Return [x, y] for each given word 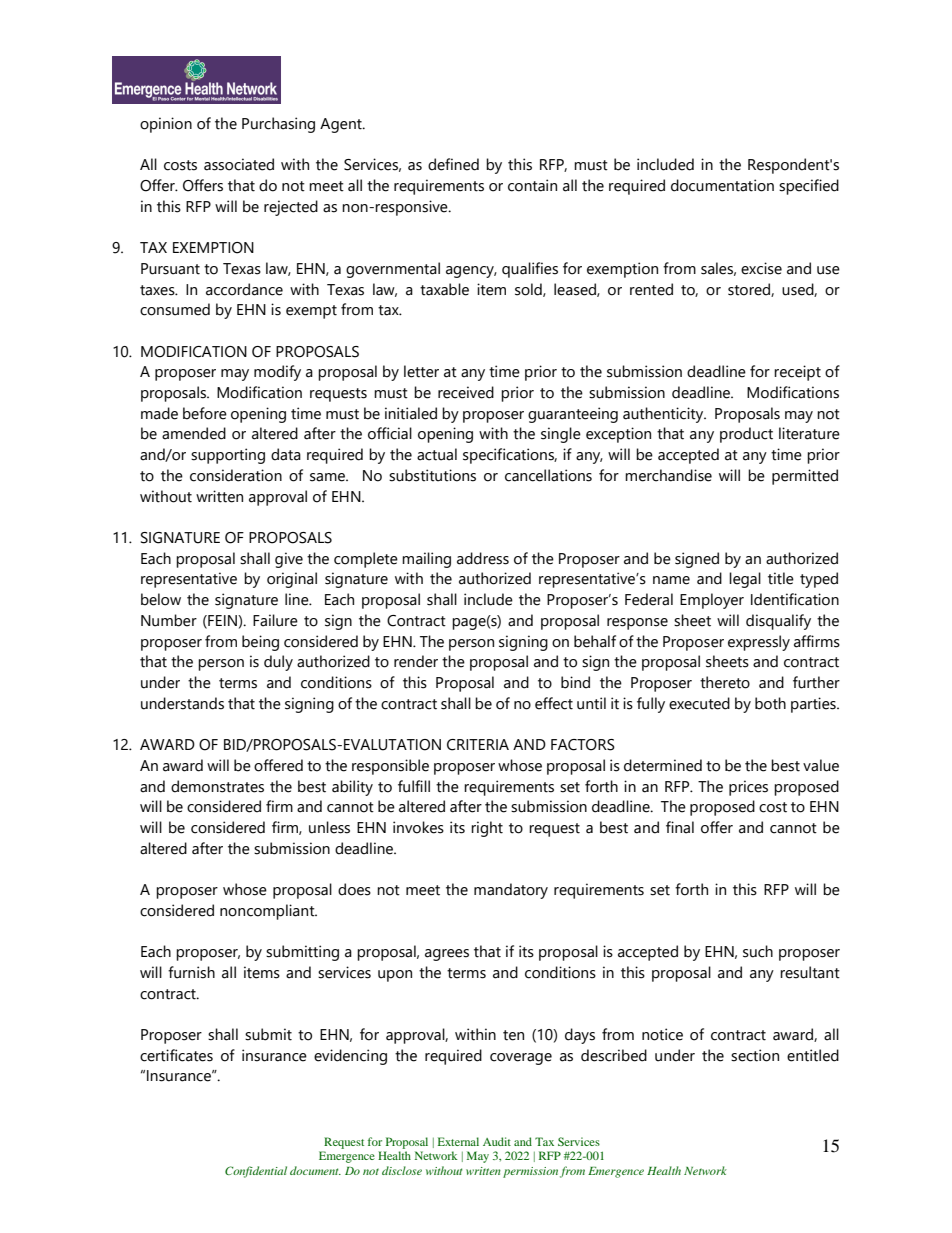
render [416, 661]
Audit [497, 1141]
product [746, 435]
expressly [759, 643]
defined [453, 164]
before [205, 413]
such [758, 951]
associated [239, 164]
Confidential [256, 1172]
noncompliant [268, 912]
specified [809, 187]
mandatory [511, 891]
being [260, 643]
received [466, 392]
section [755, 1055]
